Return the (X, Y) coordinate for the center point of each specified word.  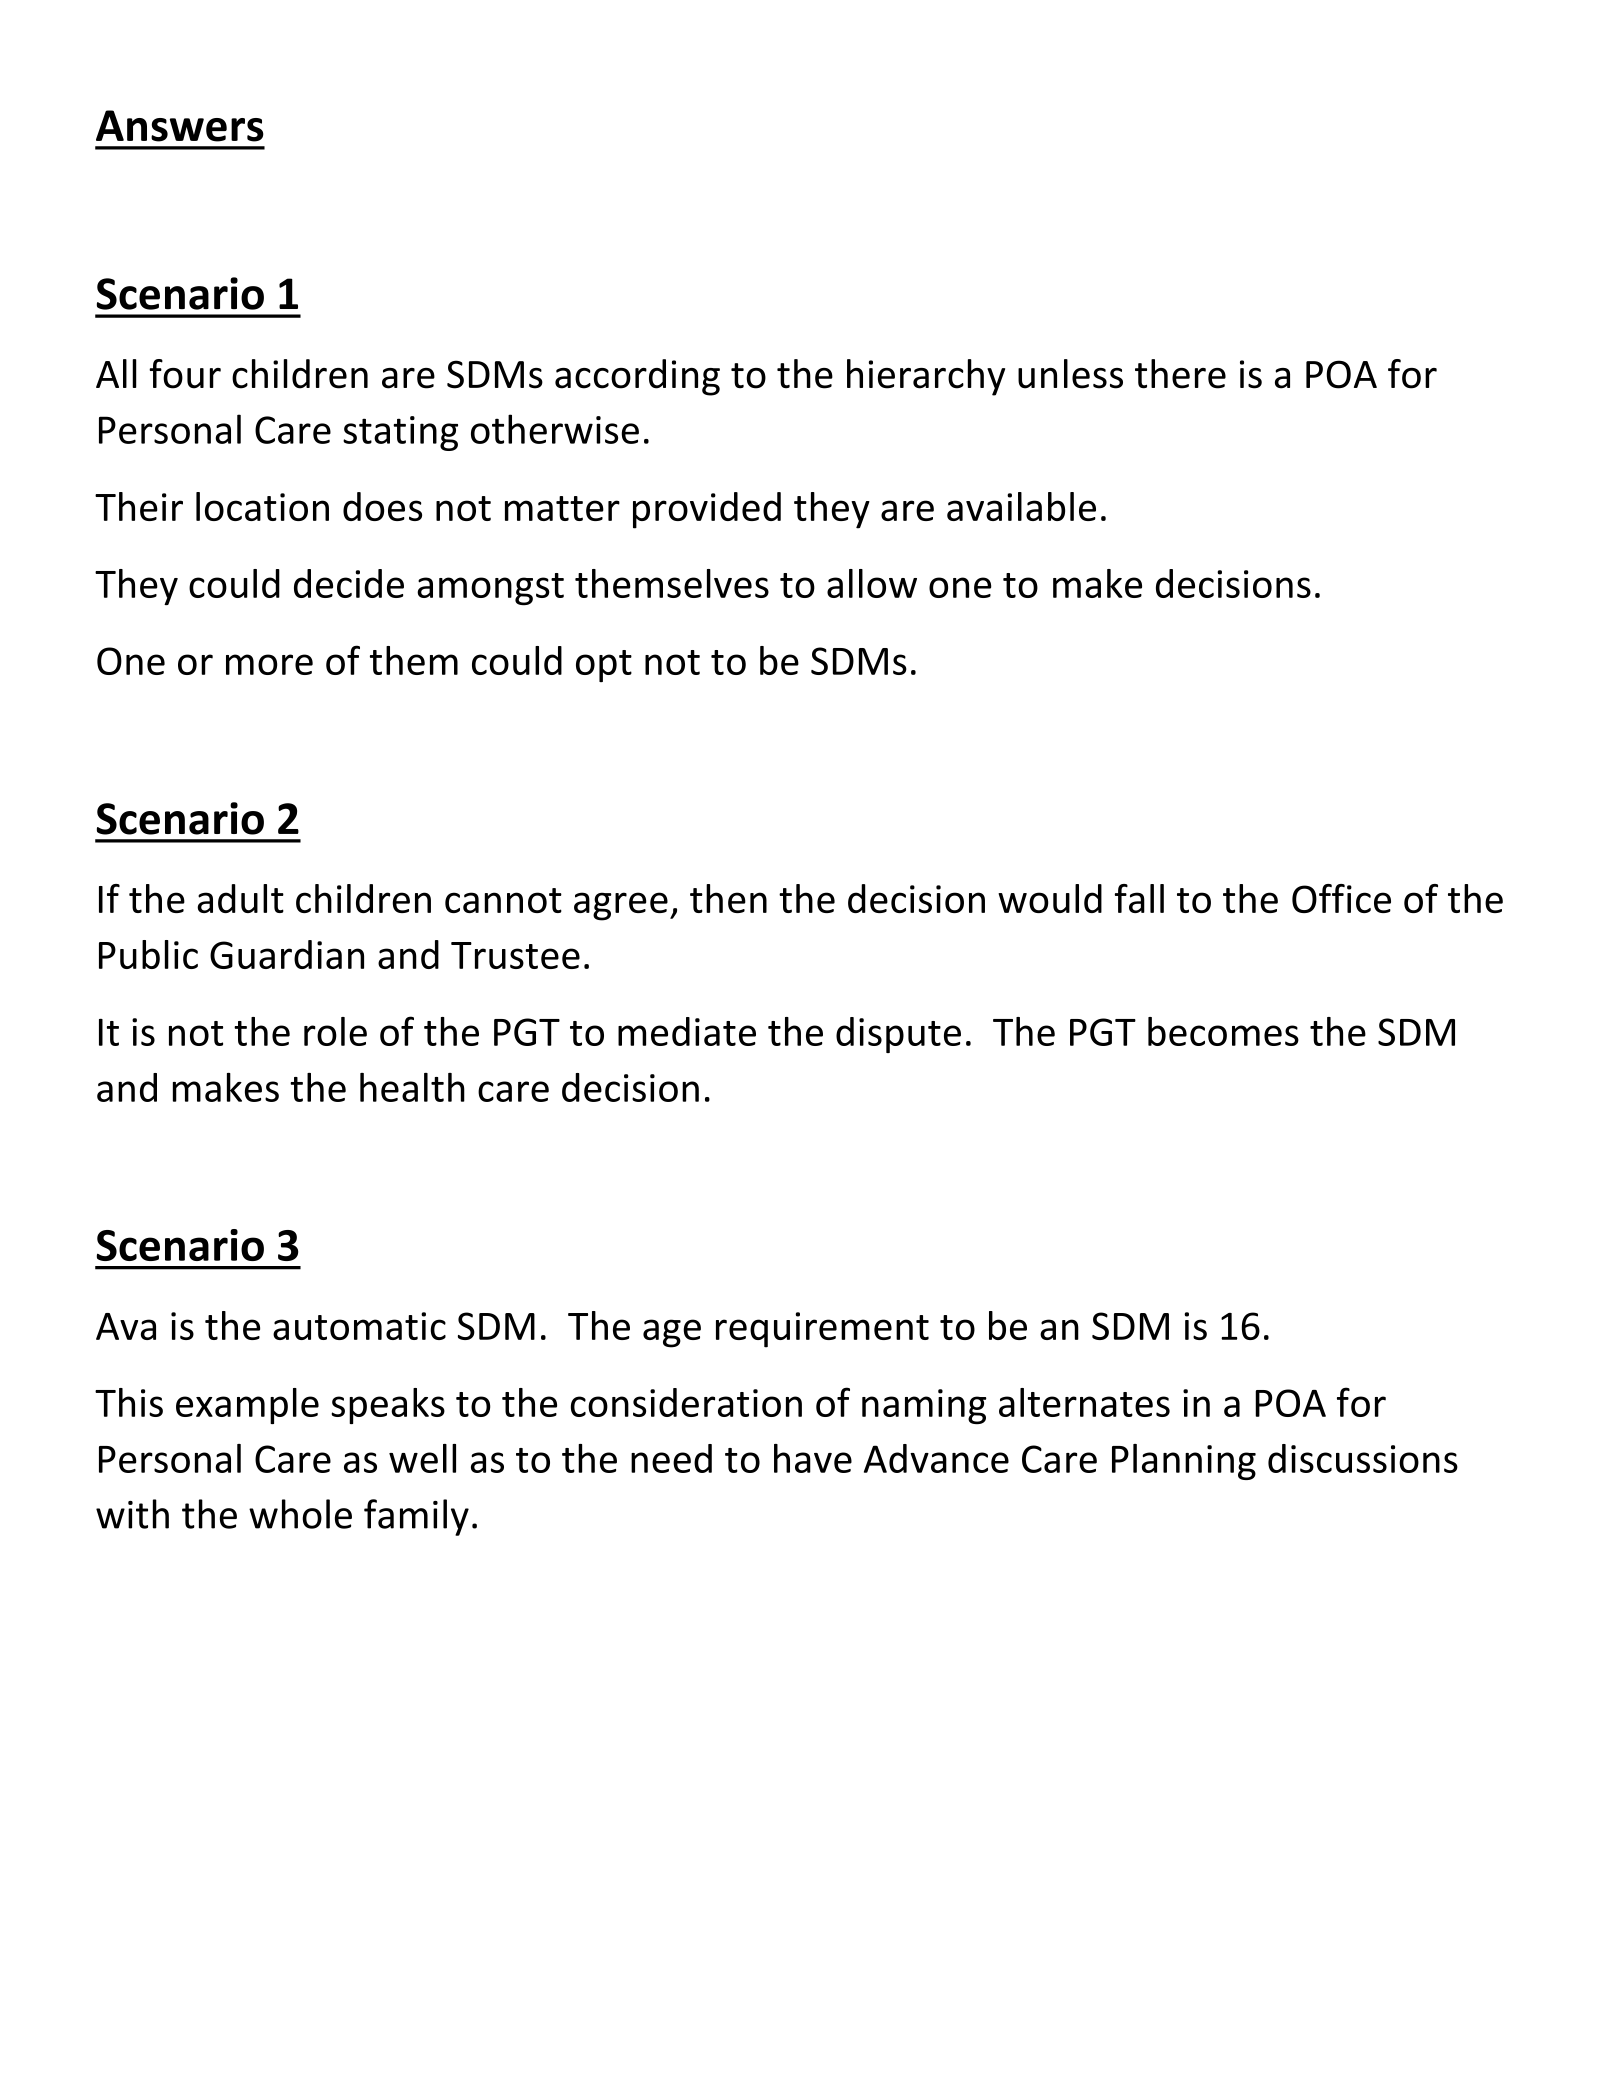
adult (240, 898)
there (1180, 374)
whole (300, 1514)
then (728, 898)
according (637, 377)
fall (1139, 898)
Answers (180, 126)
